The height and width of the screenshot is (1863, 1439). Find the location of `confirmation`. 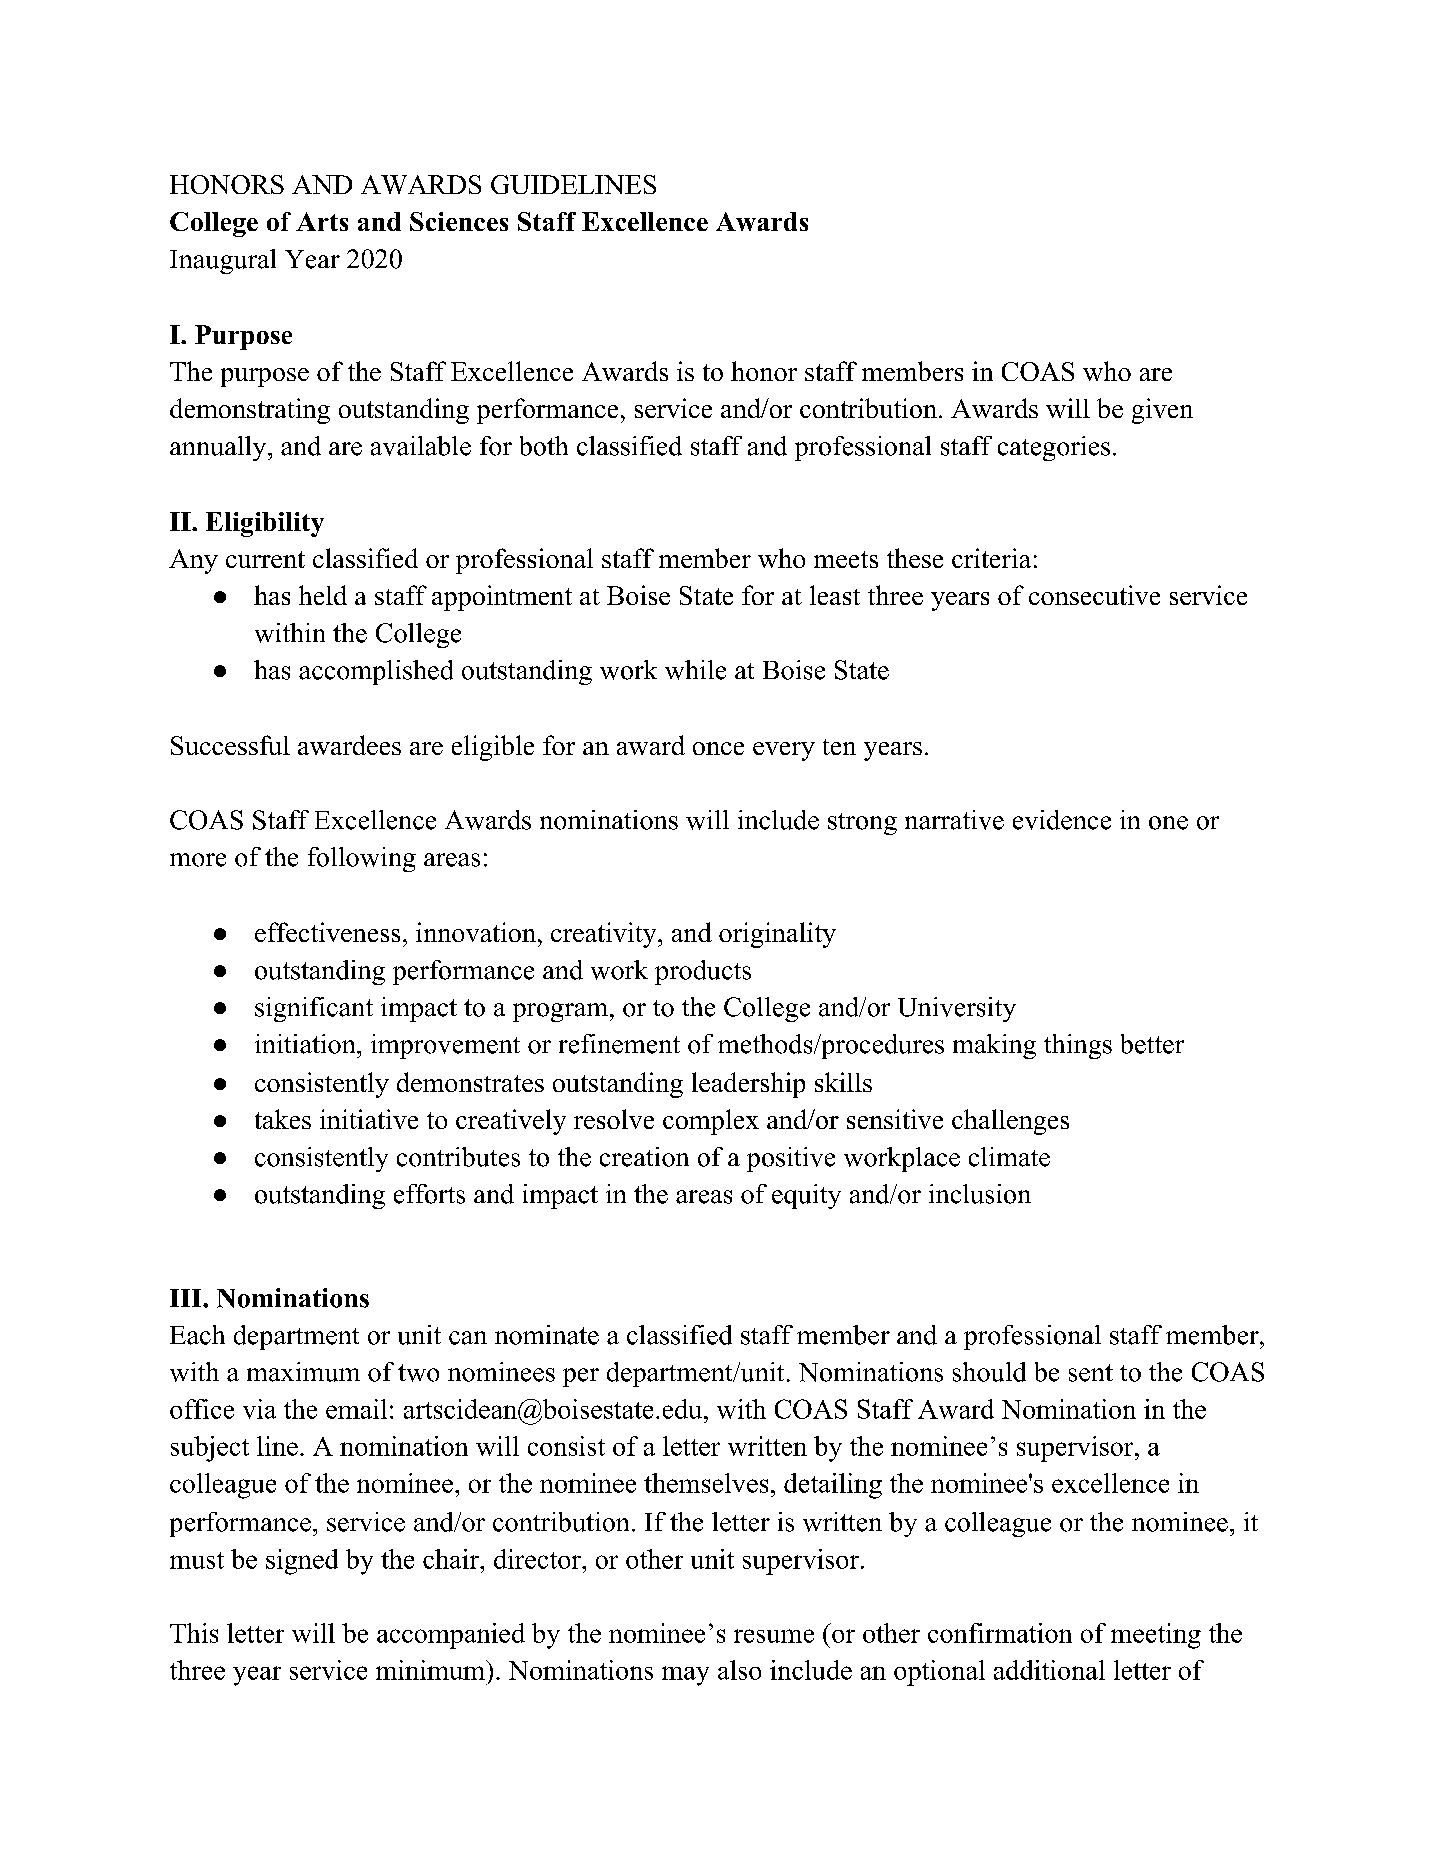

confirmation is located at coordinates (1000, 1633).
